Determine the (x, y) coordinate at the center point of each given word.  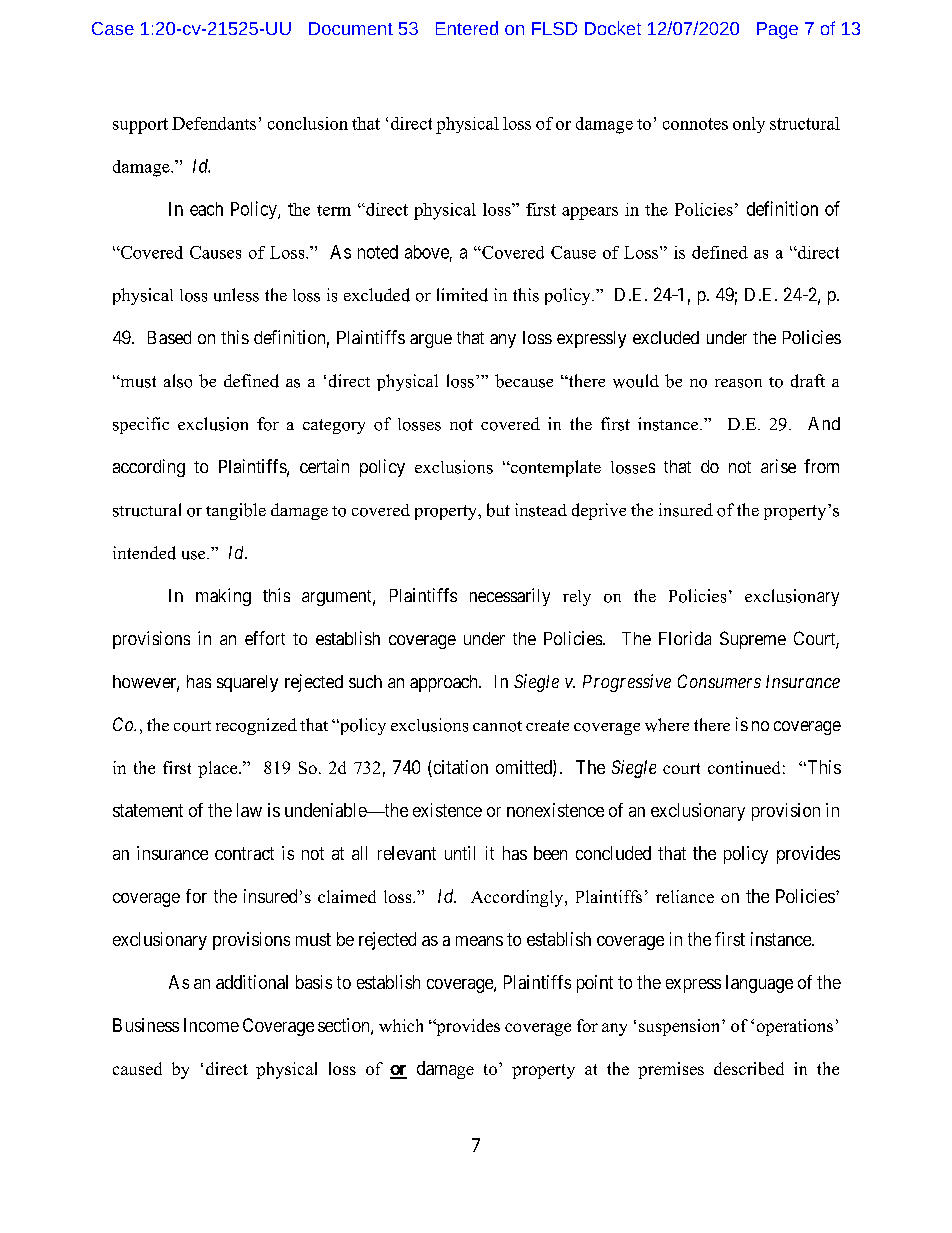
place (219, 769)
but (498, 510)
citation (459, 768)
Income (211, 1025)
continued (744, 767)
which (401, 1025)
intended (144, 553)
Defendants (214, 123)
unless (236, 295)
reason (738, 383)
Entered (467, 28)
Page (777, 30)
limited (462, 295)
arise (778, 466)
